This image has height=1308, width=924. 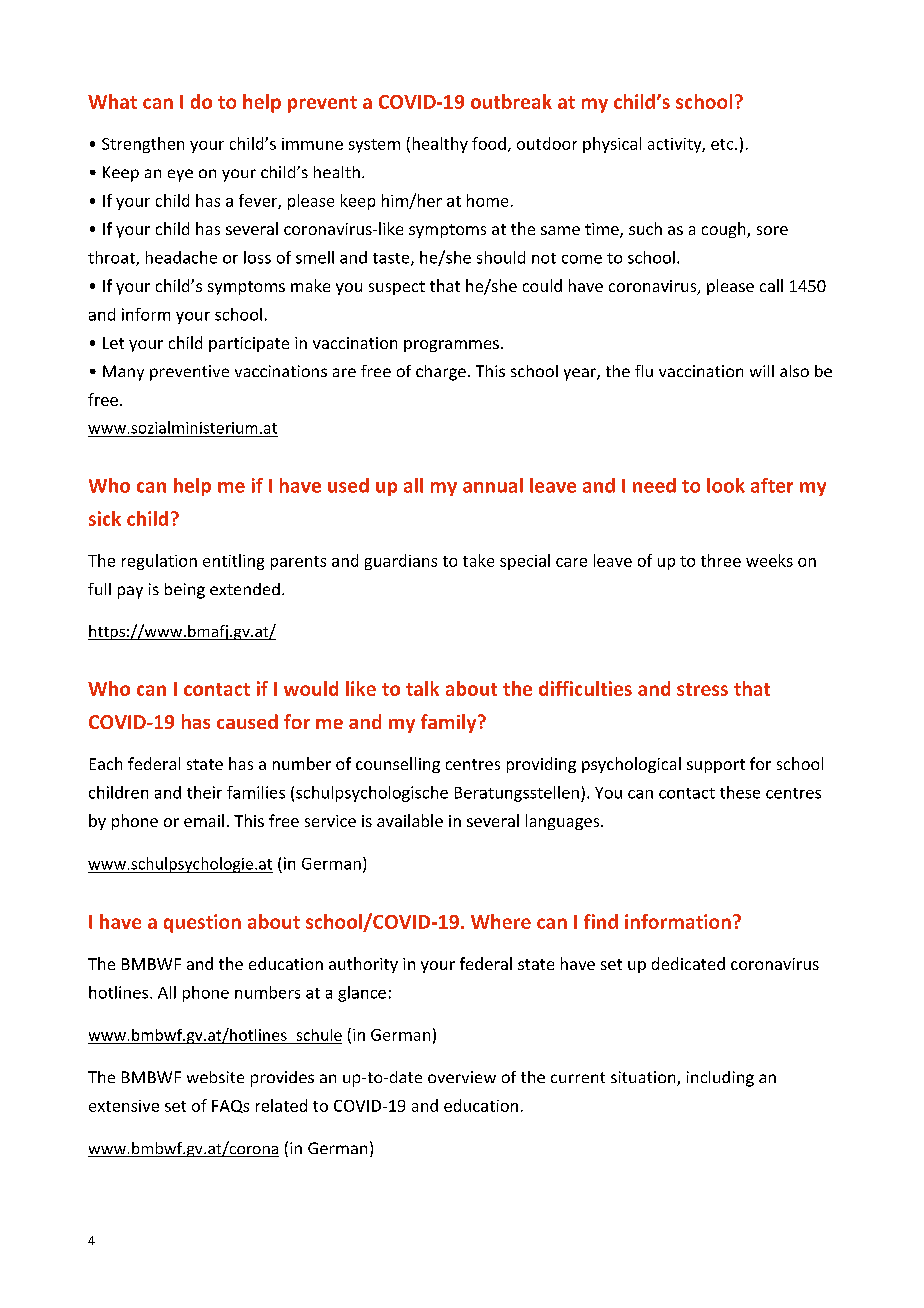 I want to click on annual, so click(x=493, y=485).
